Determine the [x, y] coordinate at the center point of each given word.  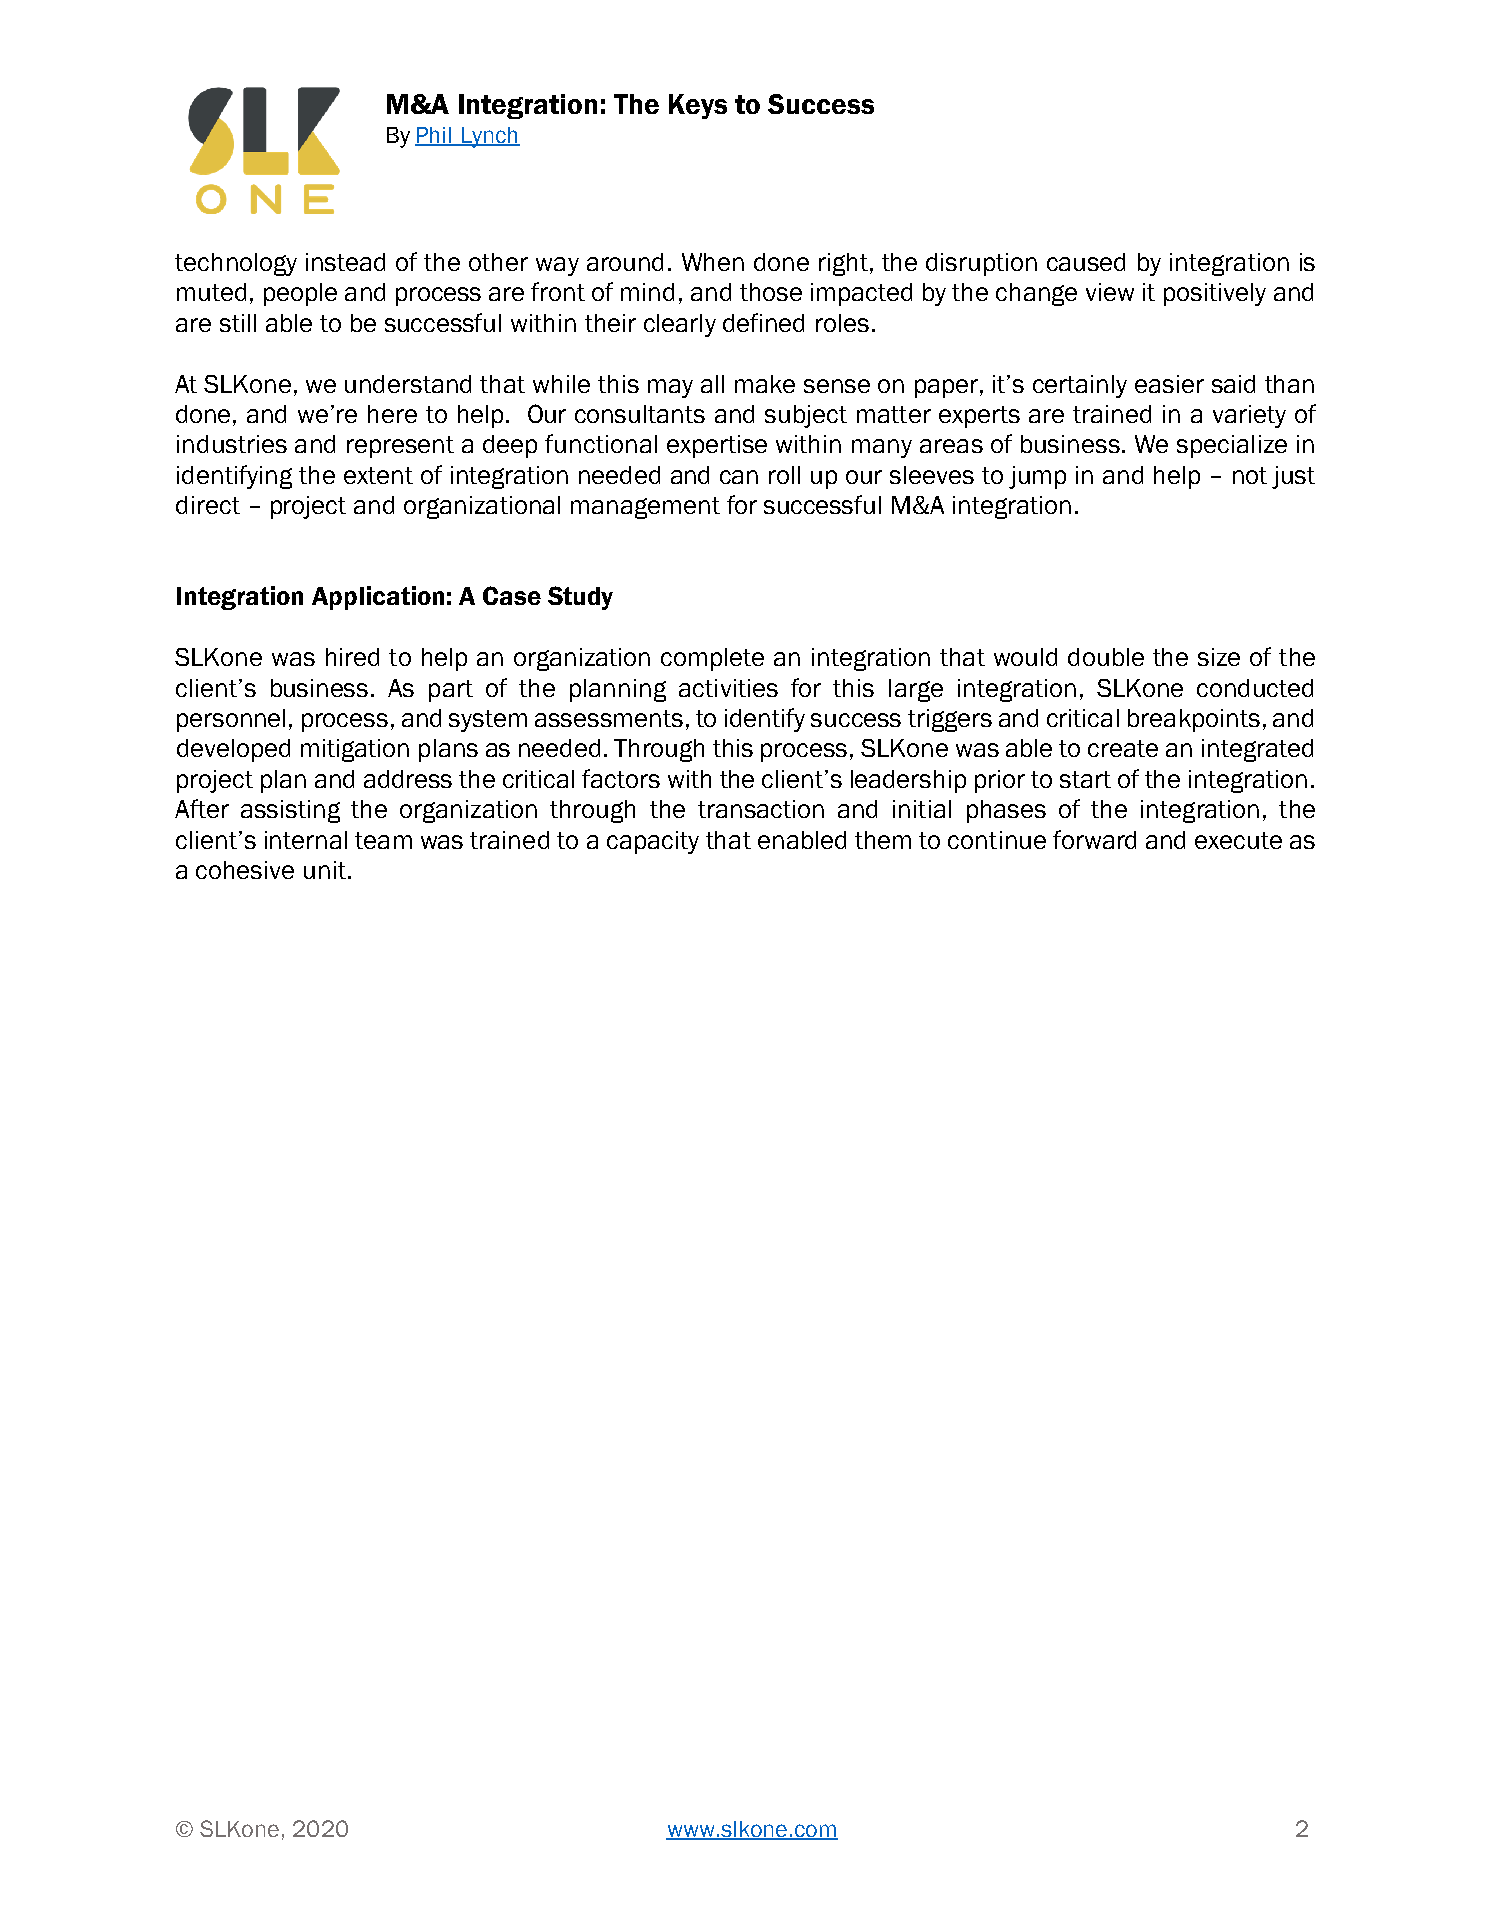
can [739, 477]
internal [306, 840]
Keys [698, 106]
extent [378, 475]
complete [712, 659]
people [300, 294]
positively [1215, 294]
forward [1094, 839]
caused [1086, 262]
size [1219, 657]
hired [352, 657]
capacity [653, 842]
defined [763, 322]
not [1250, 475]
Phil [434, 136]
